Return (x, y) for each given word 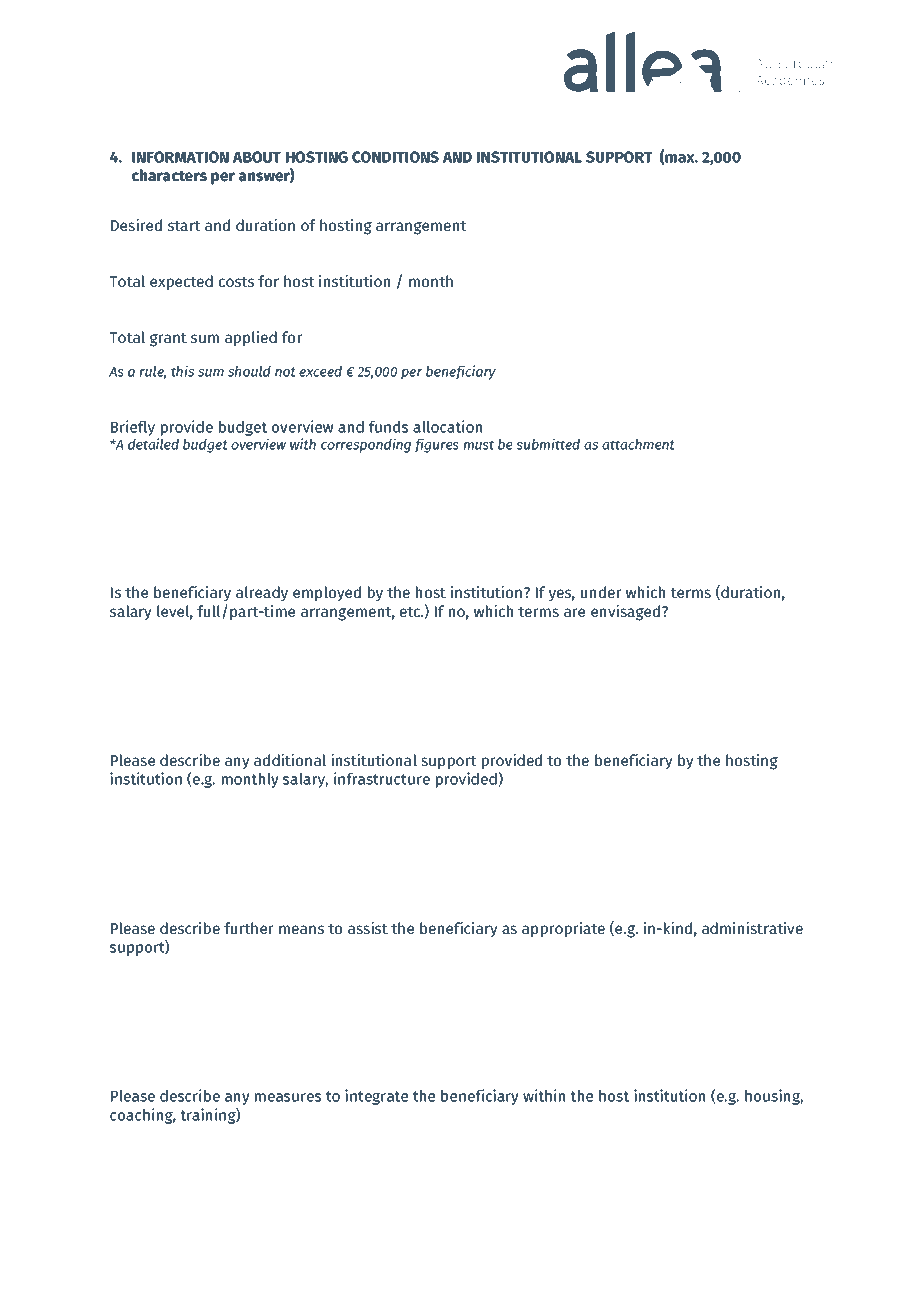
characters (169, 175)
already (262, 593)
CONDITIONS (395, 157)
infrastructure (382, 778)
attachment (638, 444)
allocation (447, 426)
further (249, 928)
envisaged (627, 613)
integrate (376, 1097)
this (182, 371)
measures (288, 1097)
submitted (548, 444)
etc (411, 612)
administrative (752, 928)
